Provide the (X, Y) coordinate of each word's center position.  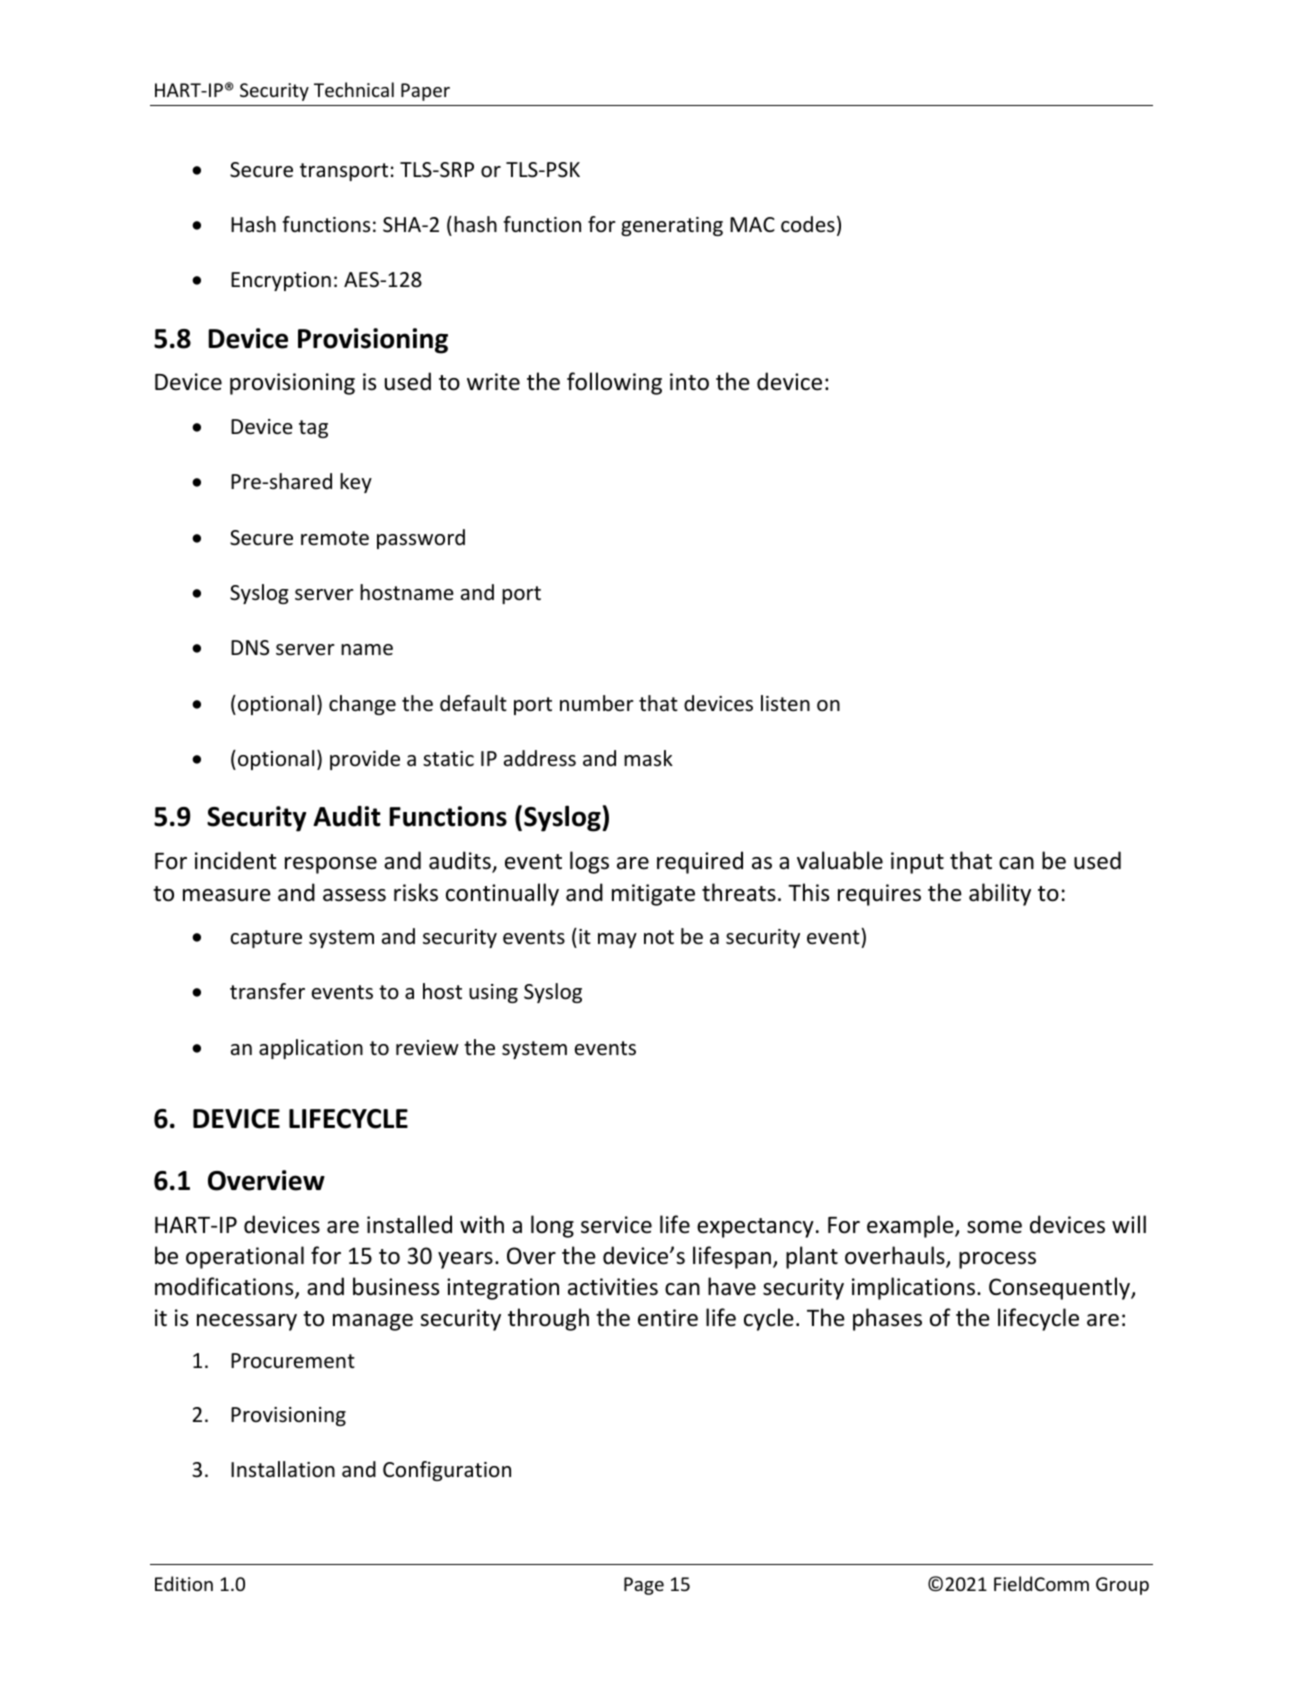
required (700, 862)
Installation (283, 1469)
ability (1000, 894)
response (331, 865)
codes (808, 224)
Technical (354, 89)
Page (644, 1586)
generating (672, 226)
